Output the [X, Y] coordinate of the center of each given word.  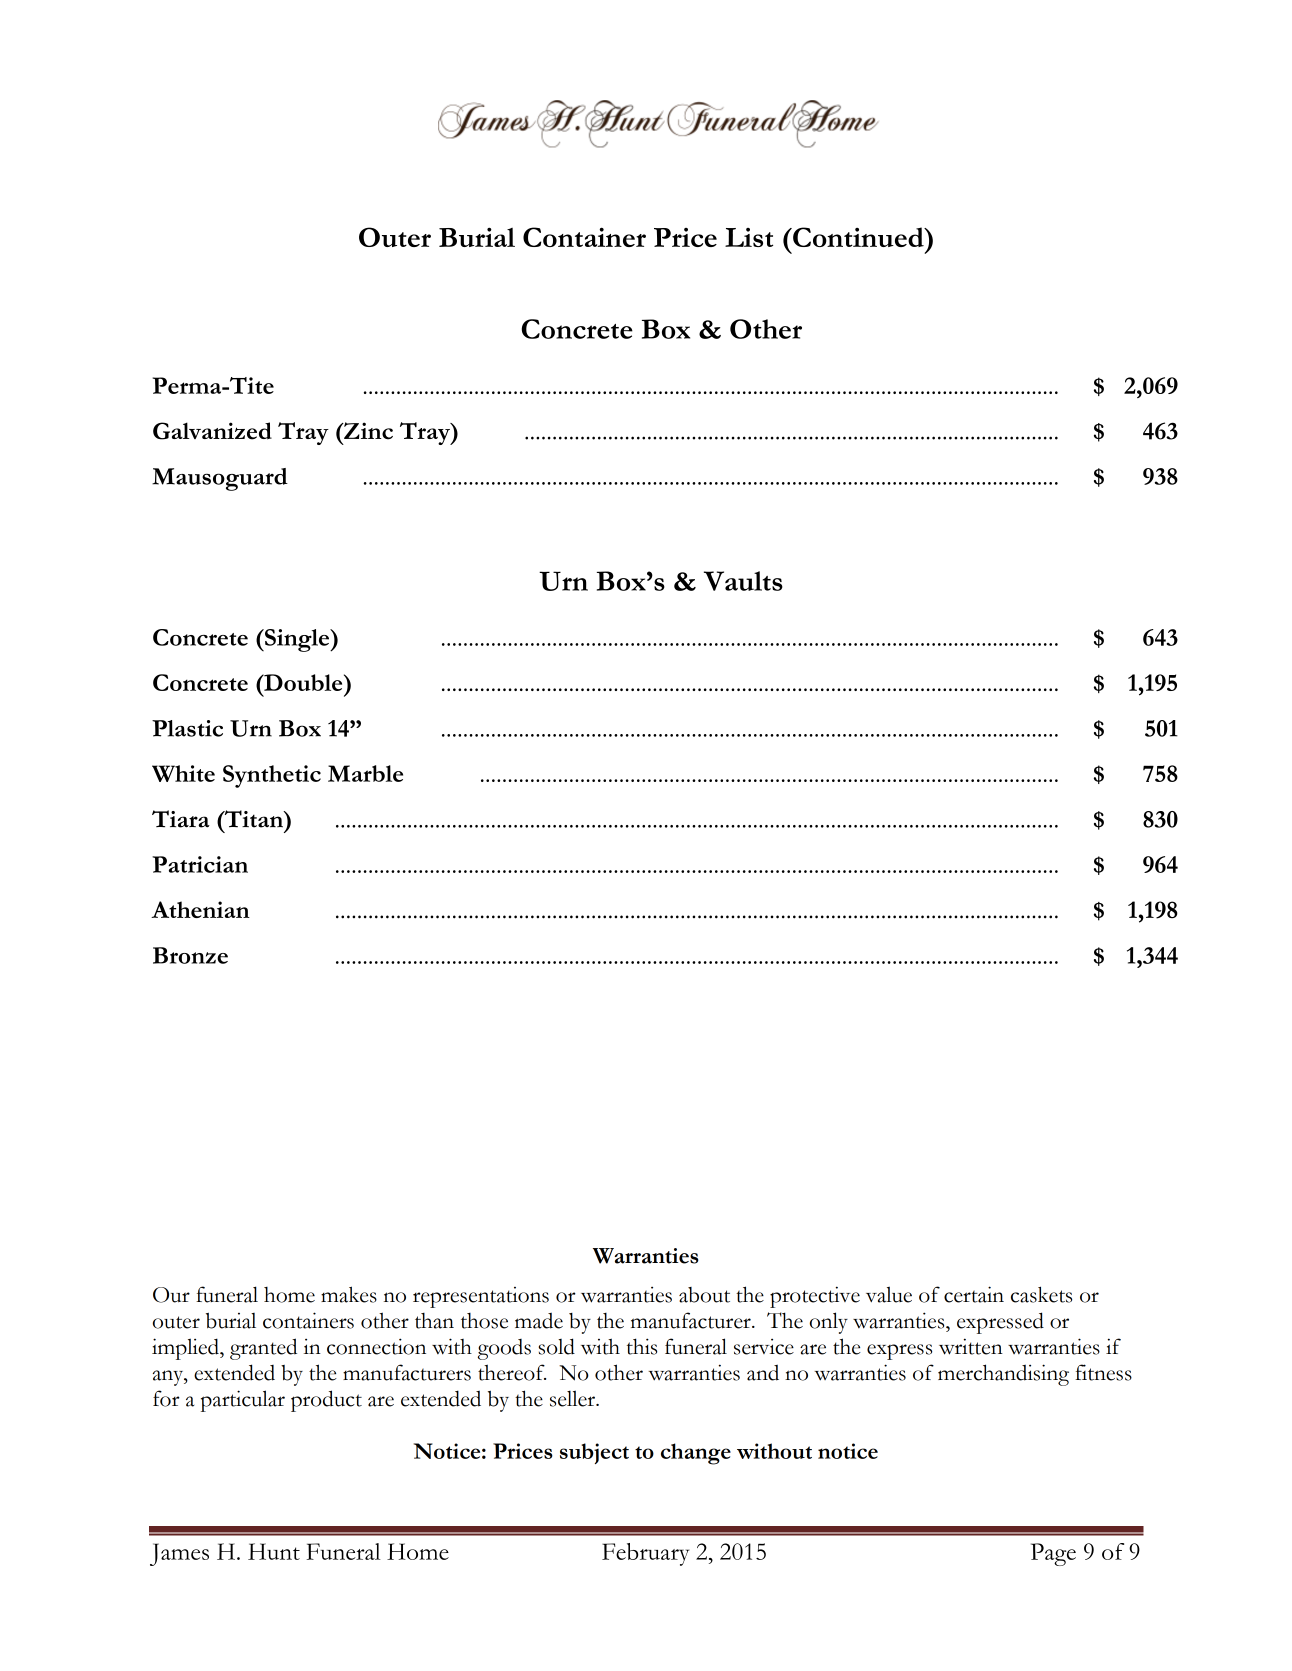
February [645, 1554]
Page [1053, 1554]
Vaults [743, 581]
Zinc [367, 431]
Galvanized [212, 431]
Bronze [190, 955]
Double [303, 682]
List [749, 237]
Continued [858, 237]
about [704, 1295]
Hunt [274, 1551]
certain [974, 1294]
